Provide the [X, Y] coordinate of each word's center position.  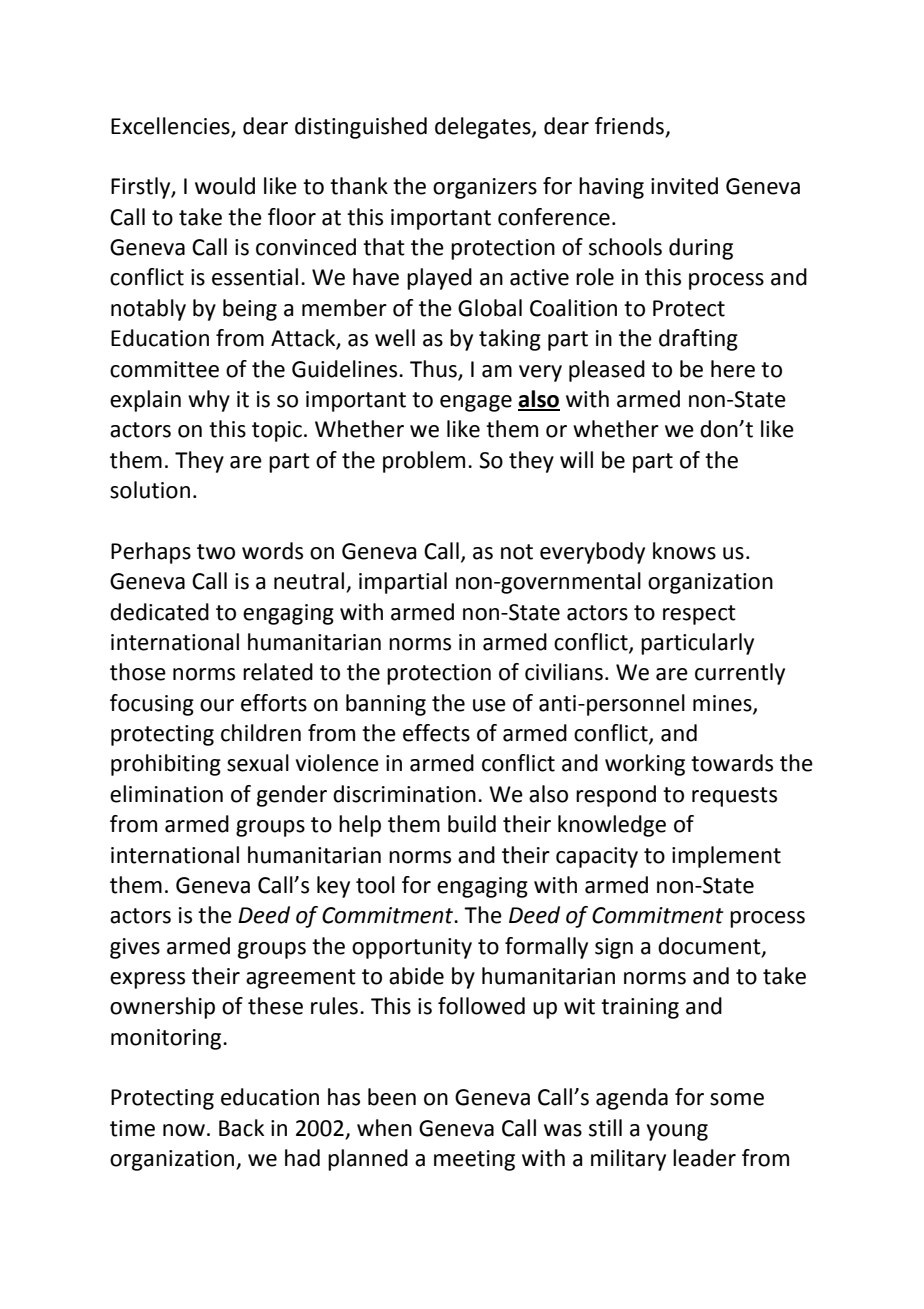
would [225, 186]
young [677, 1132]
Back [241, 1128]
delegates [484, 128]
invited [684, 186]
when [384, 1128]
